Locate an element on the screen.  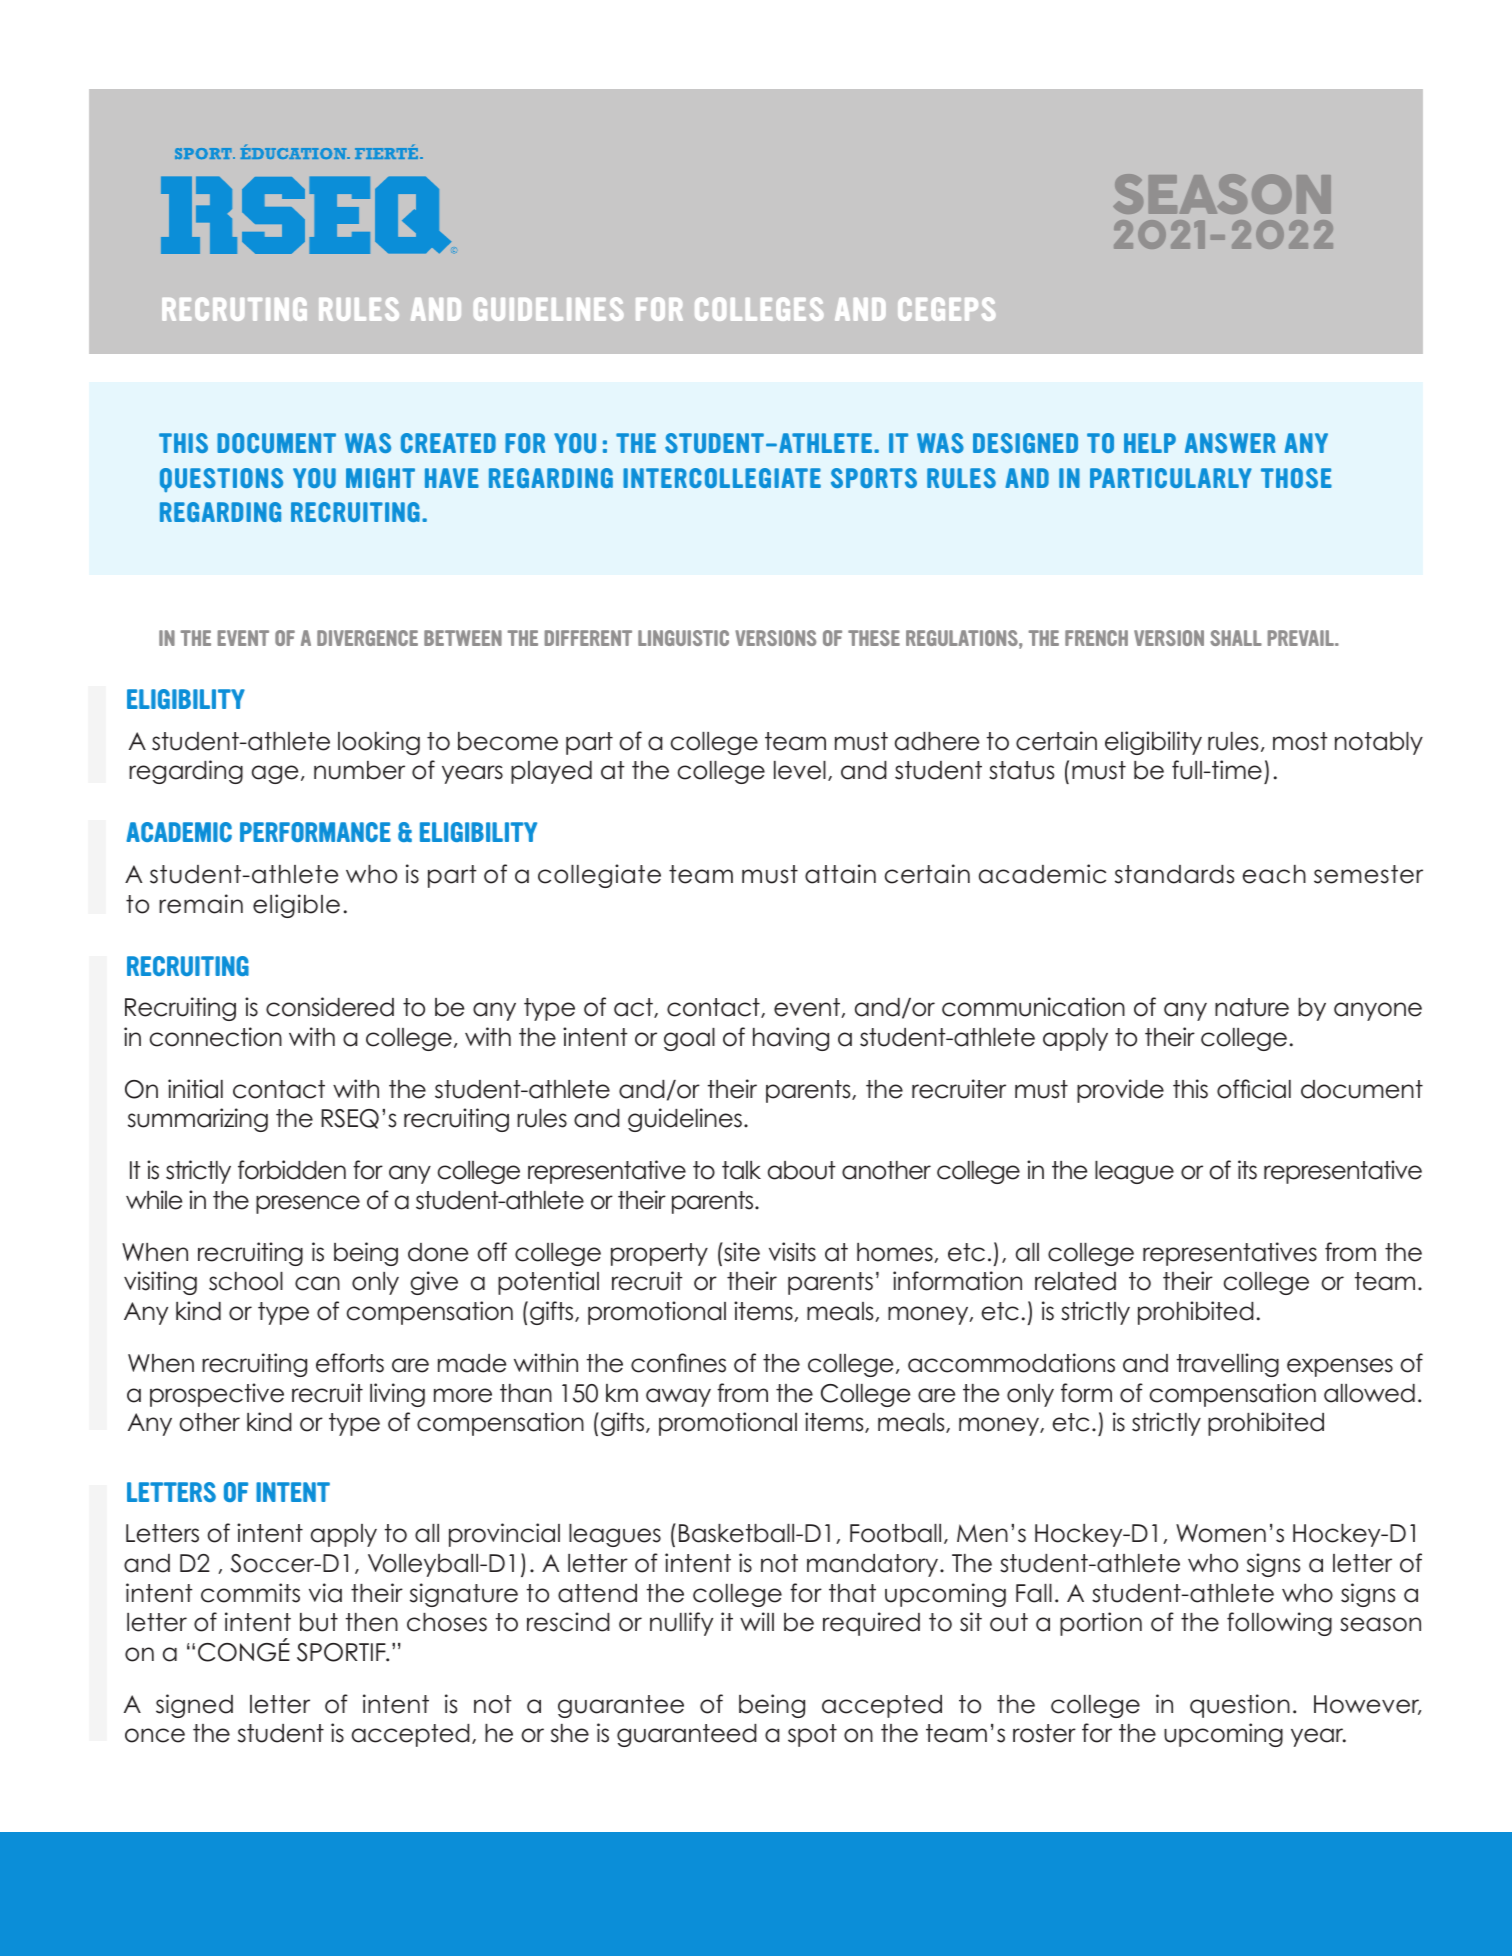
THOSE is located at coordinates (1296, 478).
